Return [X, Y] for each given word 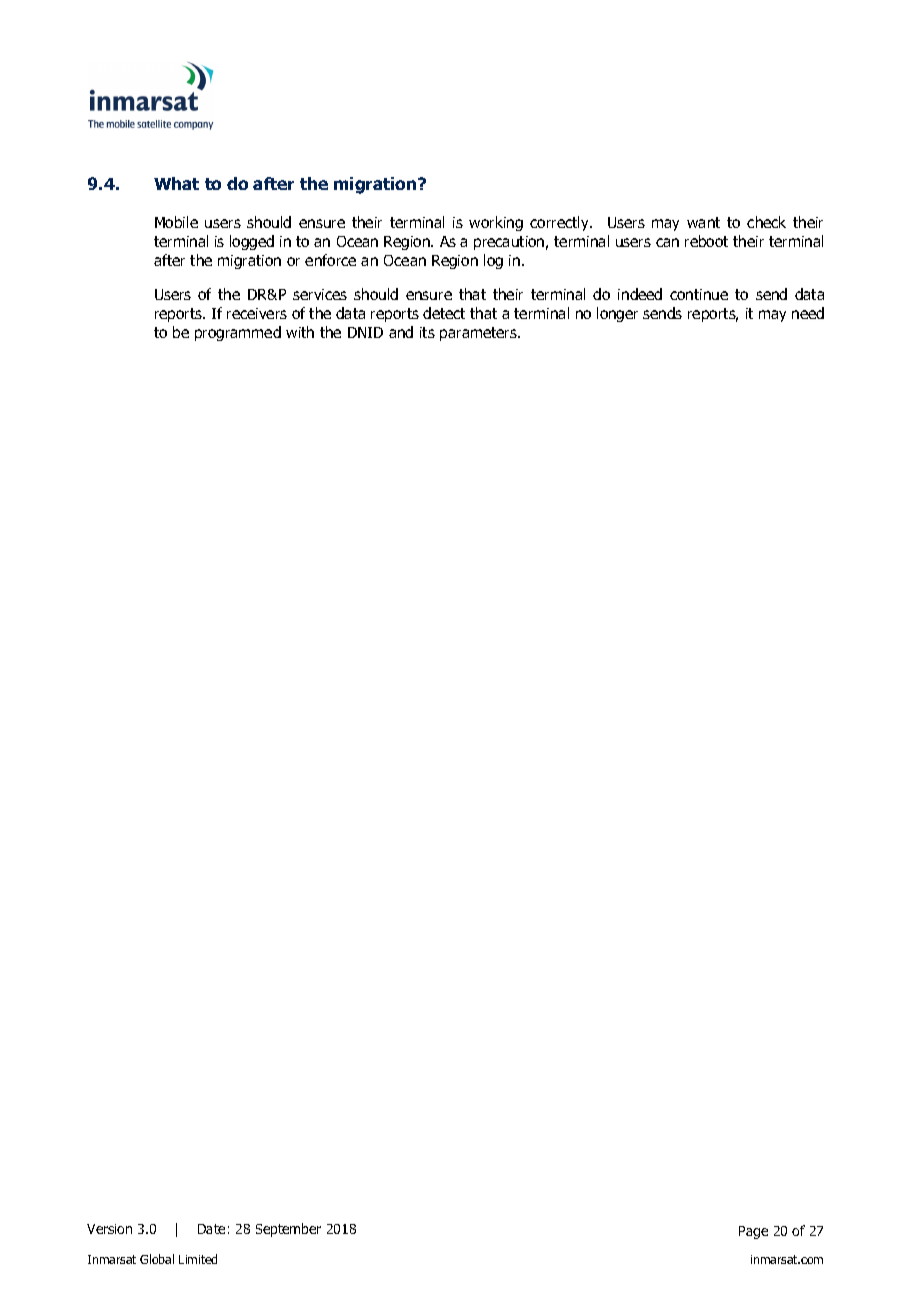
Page [753, 1232]
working [496, 223]
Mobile [176, 222]
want [703, 222]
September [288, 1230]
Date [211, 1229]
